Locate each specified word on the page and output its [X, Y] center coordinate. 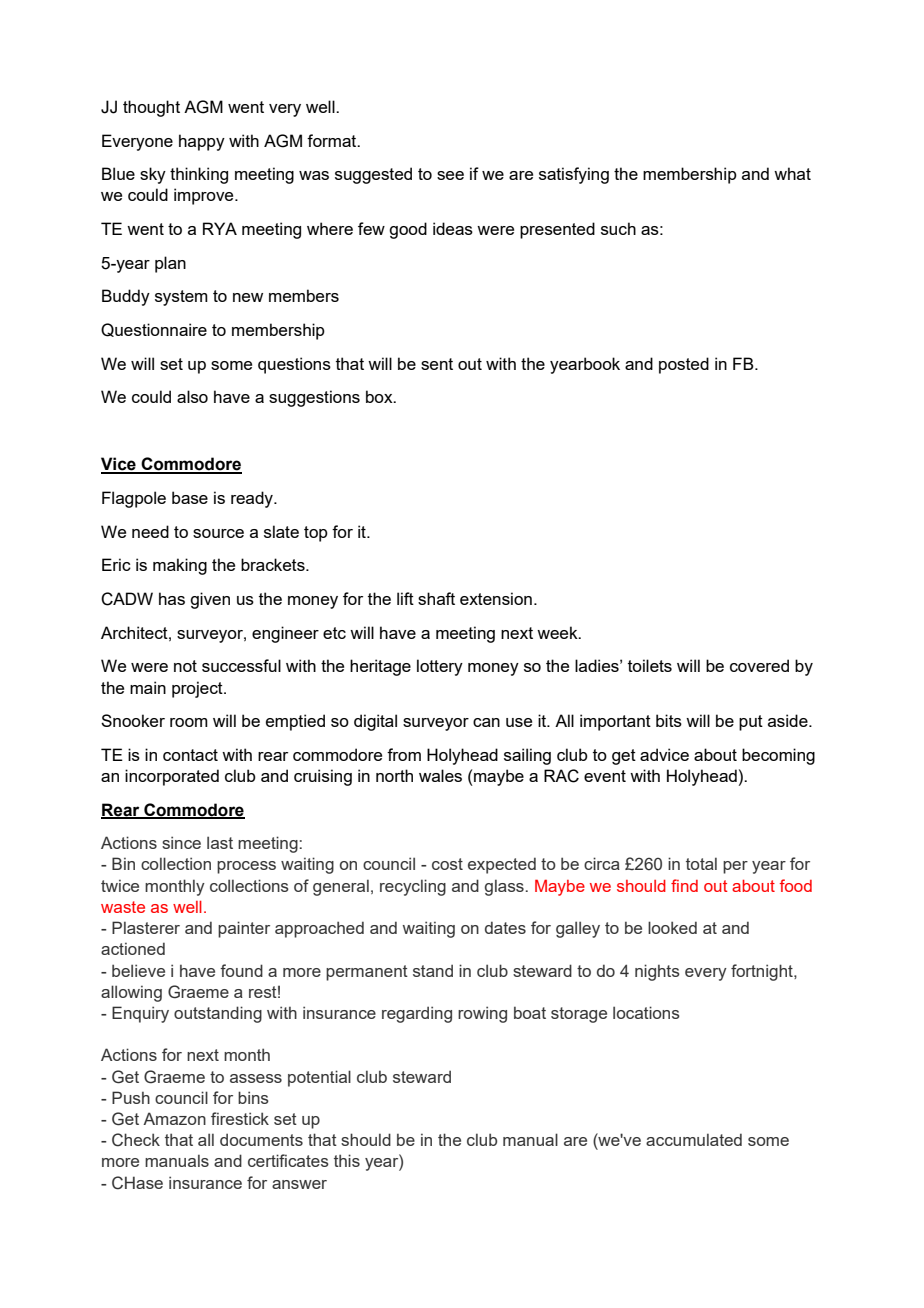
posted [684, 365]
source [218, 533]
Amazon [174, 1118]
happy [202, 142]
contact [190, 755]
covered [759, 665]
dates [505, 927]
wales [440, 775]
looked [672, 927]
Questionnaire [154, 330]
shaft [436, 598]
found [241, 970]
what [792, 173]
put [751, 723]
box [380, 396]
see [450, 175]
